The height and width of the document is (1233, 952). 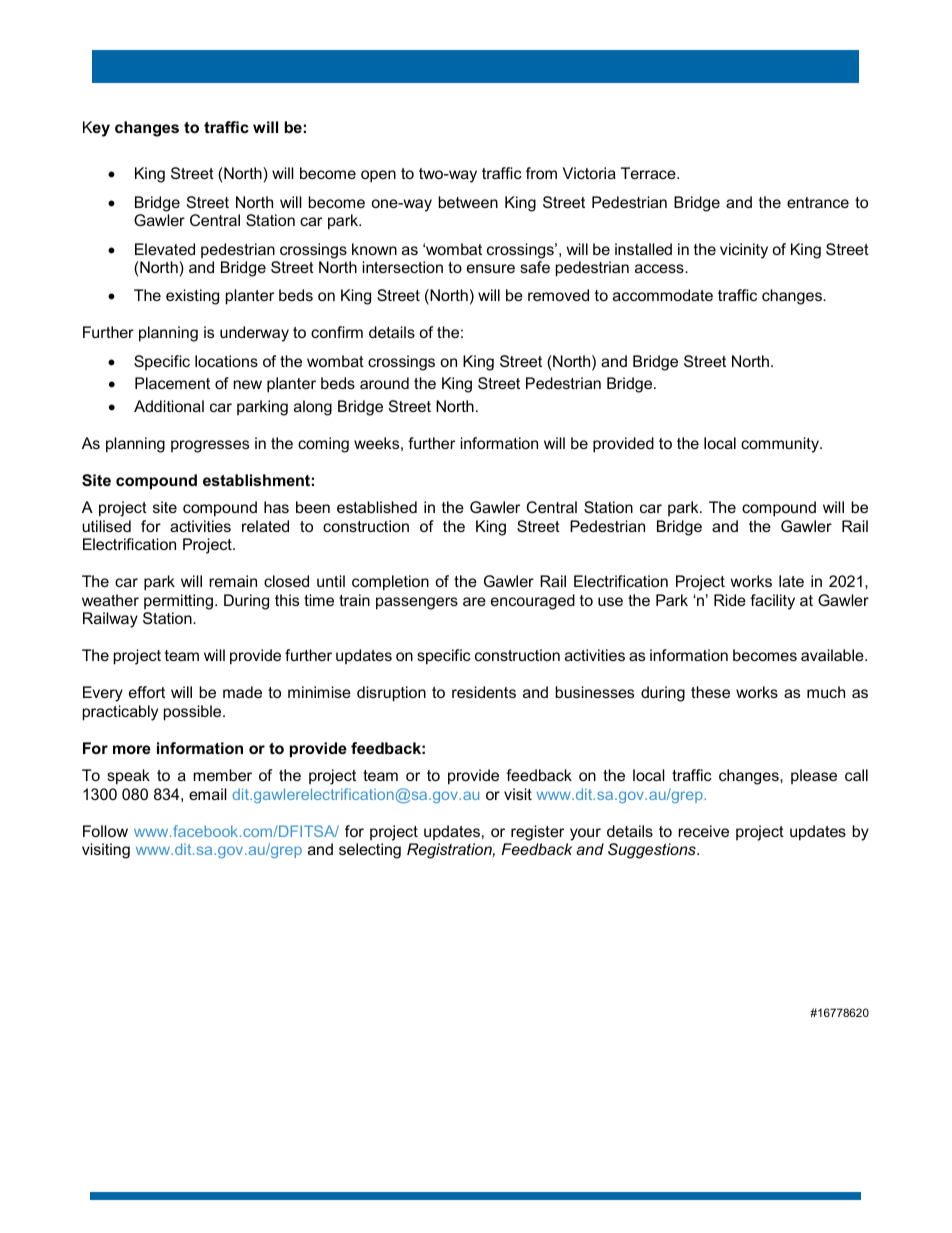 I want to click on established, so click(x=377, y=507).
